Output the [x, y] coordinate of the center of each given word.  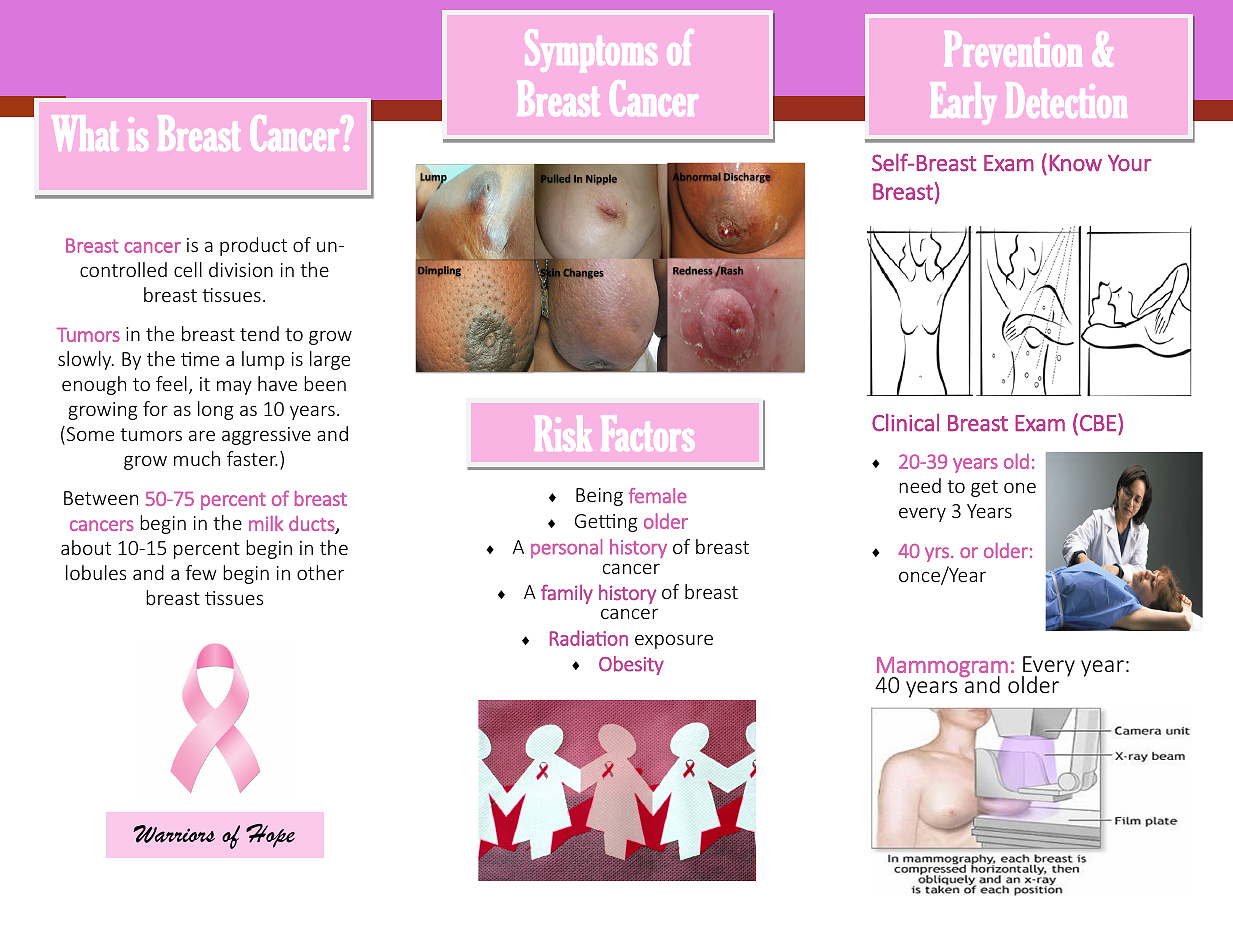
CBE [1098, 423]
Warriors [174, 834]
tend [259, 333]
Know [1076, 163]
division [241, 269]
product [253, 246]
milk [266, 523]
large [330, 360]
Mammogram [942, 668]
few [201, 572]
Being [599, 497]
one [1020, 487]
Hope [270, 836]
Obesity [631, 665]
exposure [674, 641]
